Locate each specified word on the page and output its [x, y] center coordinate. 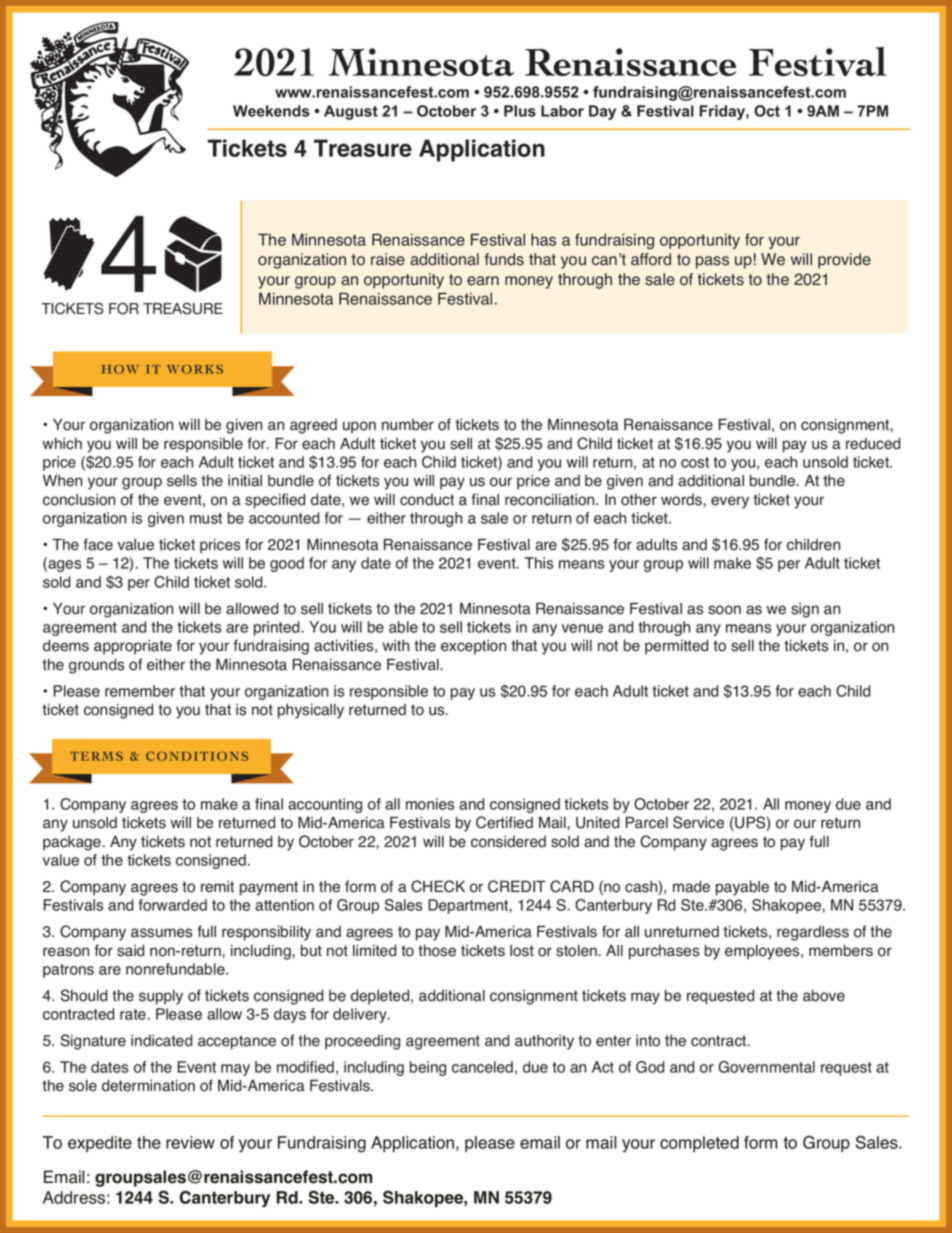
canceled [482, 1067]
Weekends [271, 111]
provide [844, 261]
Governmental [766, 1067]
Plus [520, 111]
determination [148, 1085]
